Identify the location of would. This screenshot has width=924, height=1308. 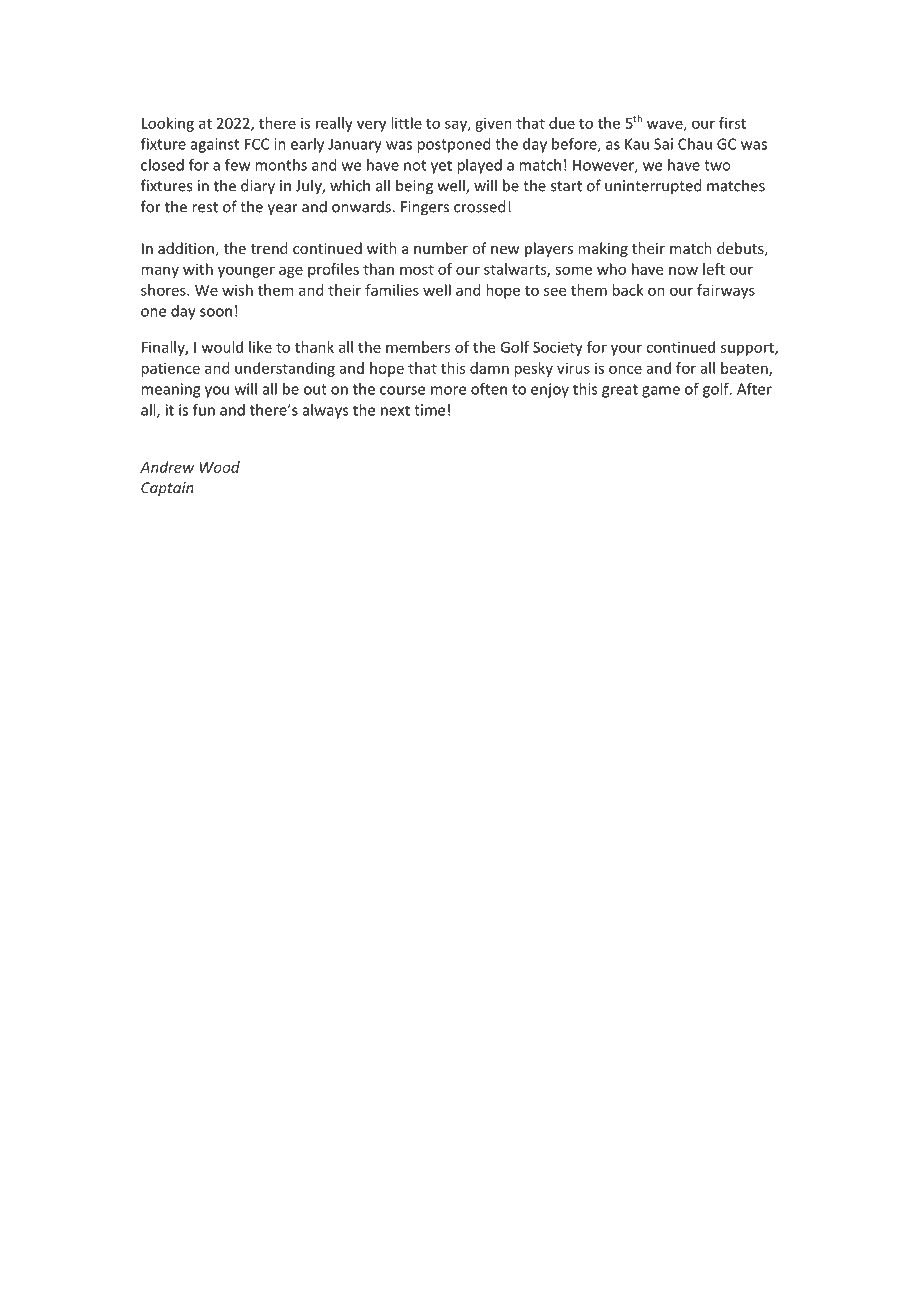
(222, 347).
